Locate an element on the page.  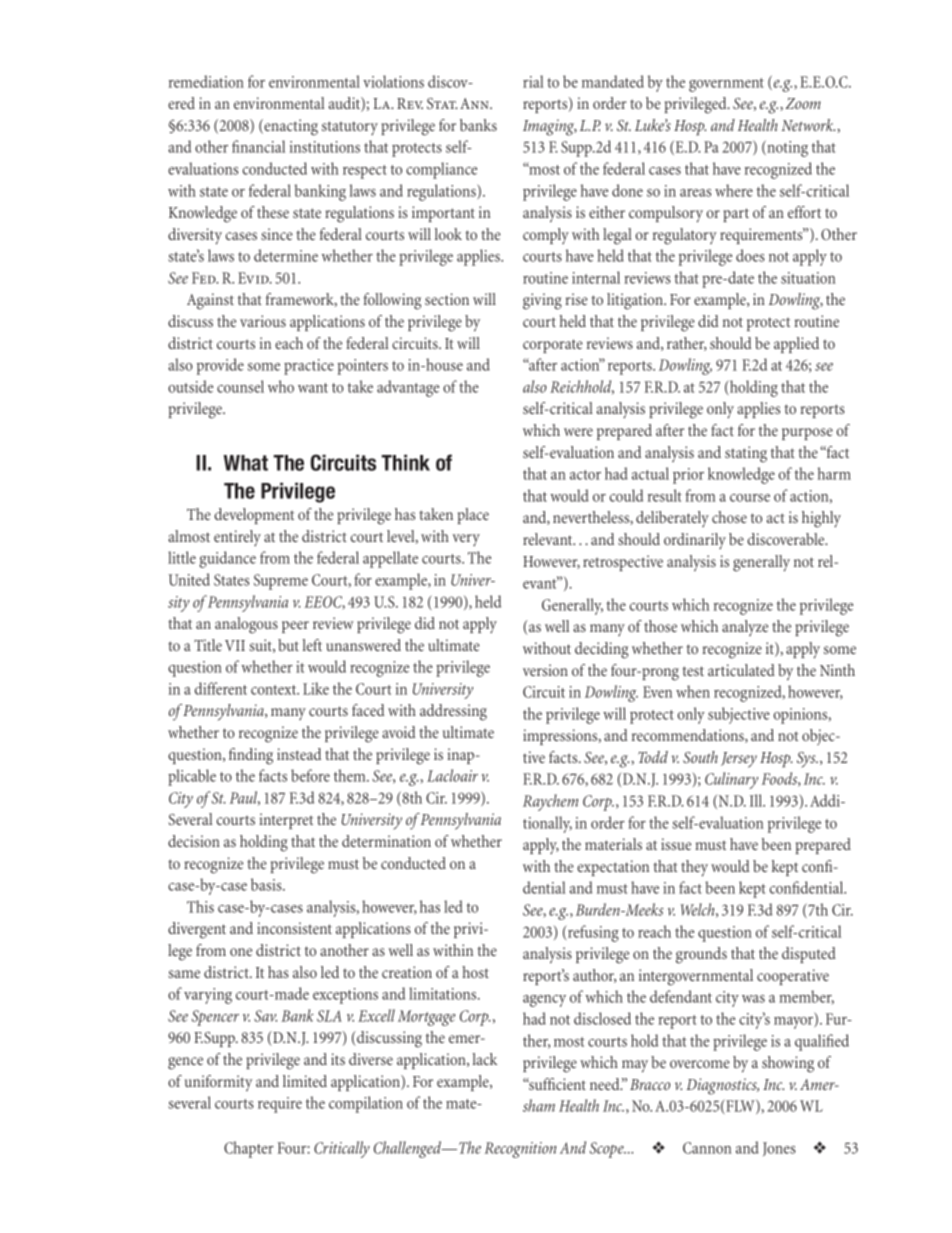
analyze is located at coordinates (745, 628).
